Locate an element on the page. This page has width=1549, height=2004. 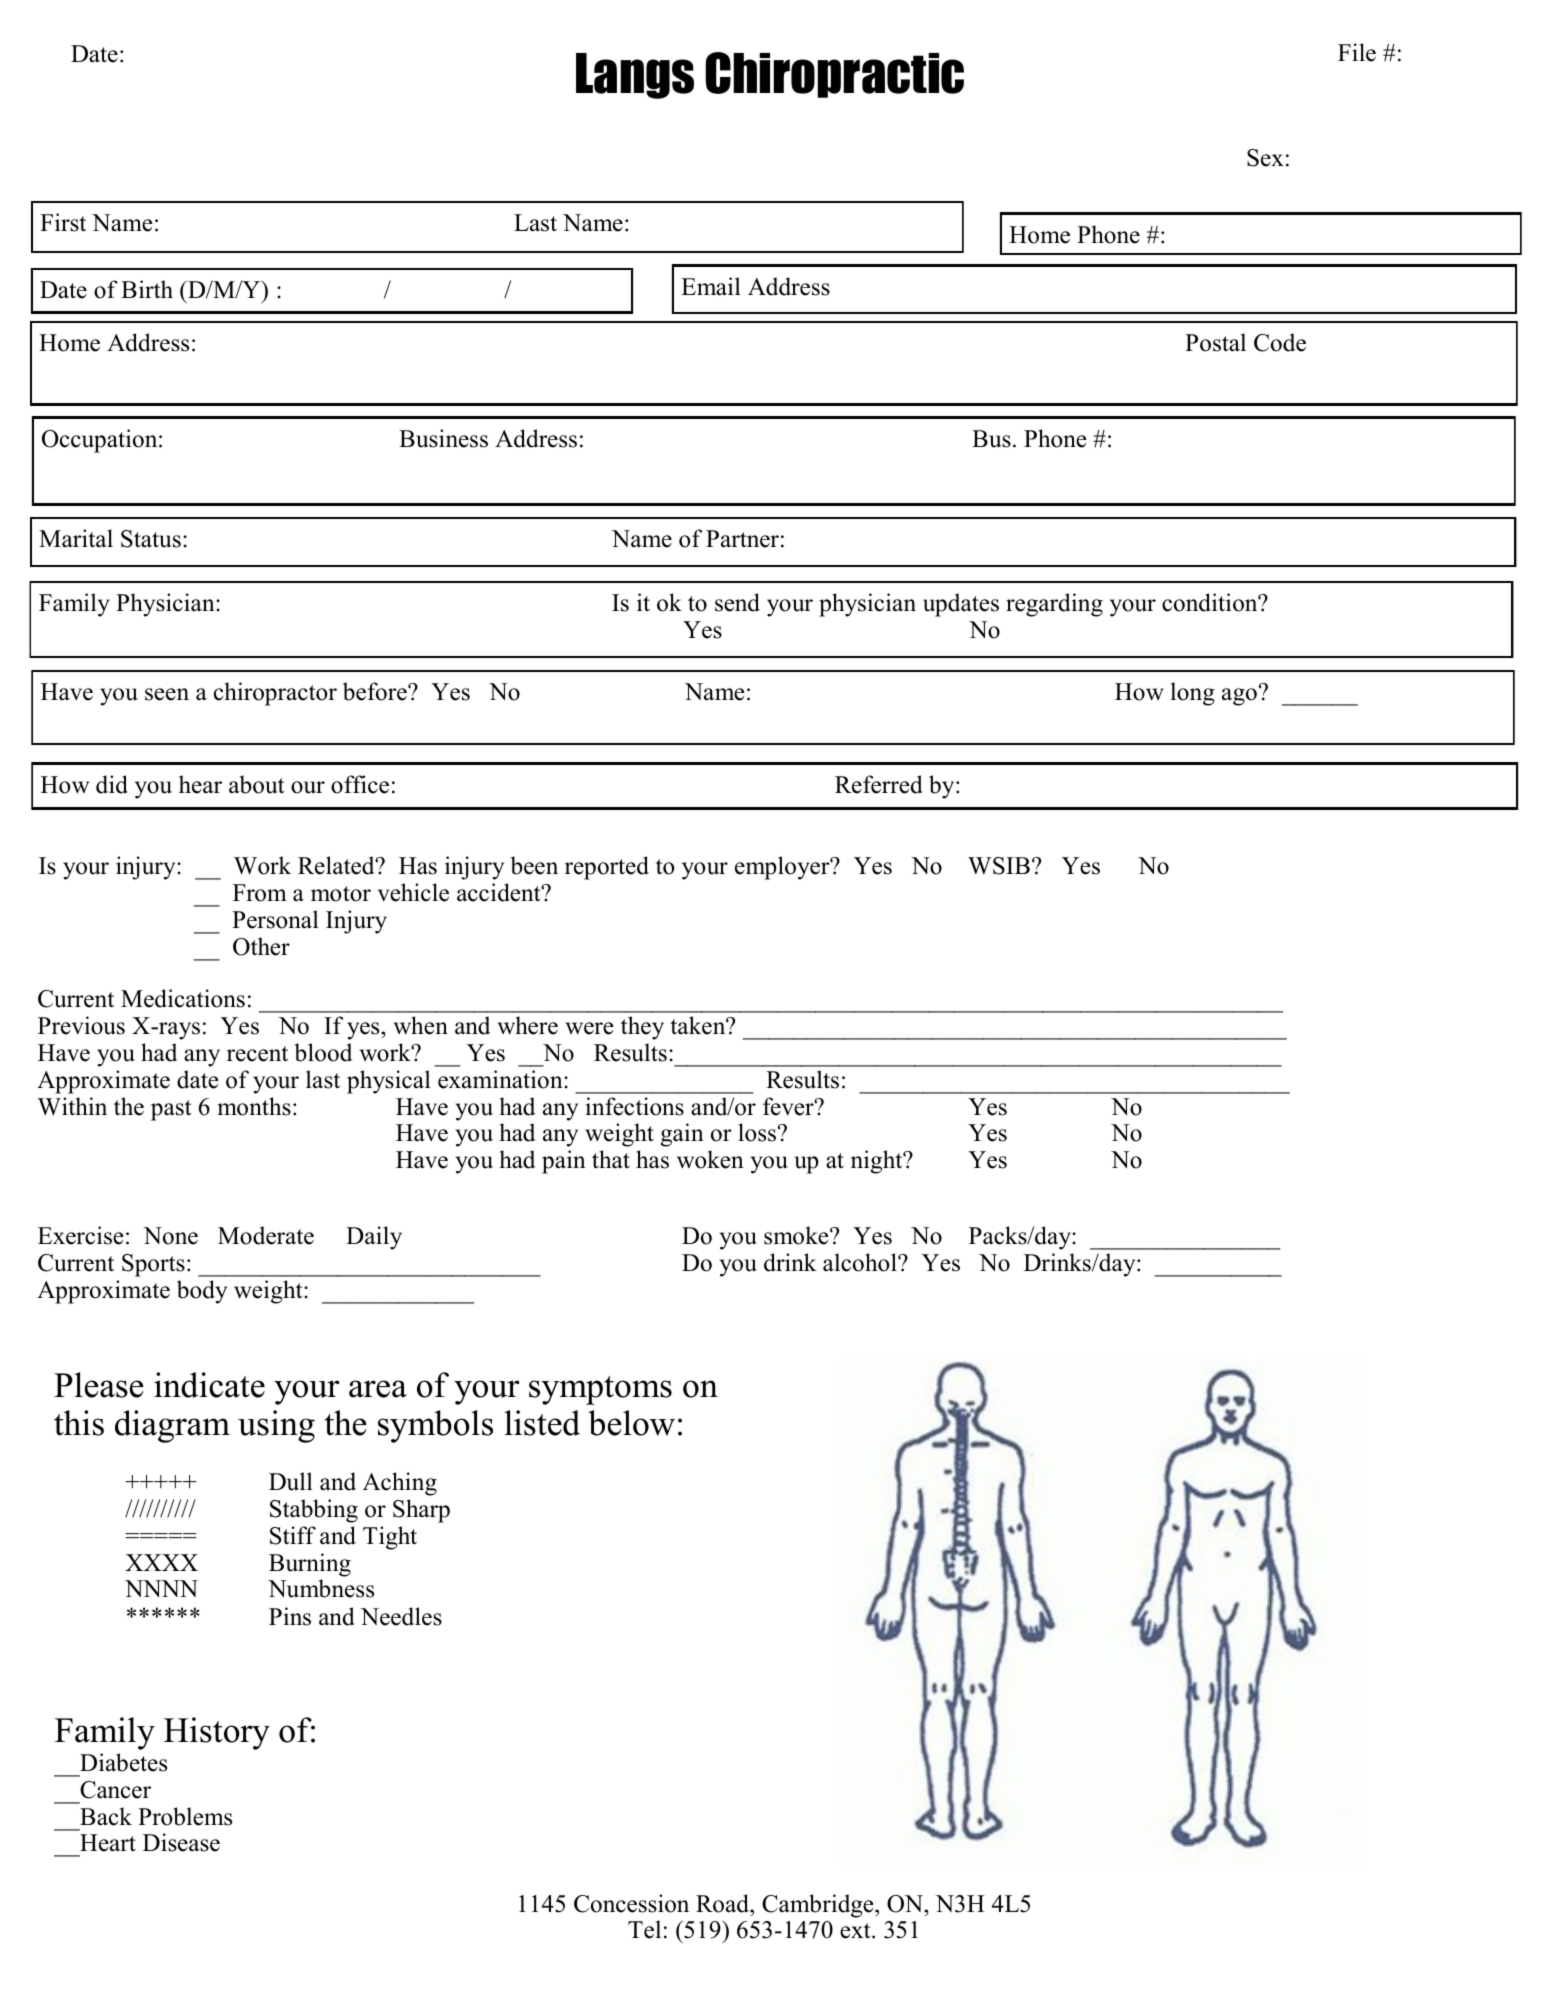
long is located at coordinates (1193, 694).
